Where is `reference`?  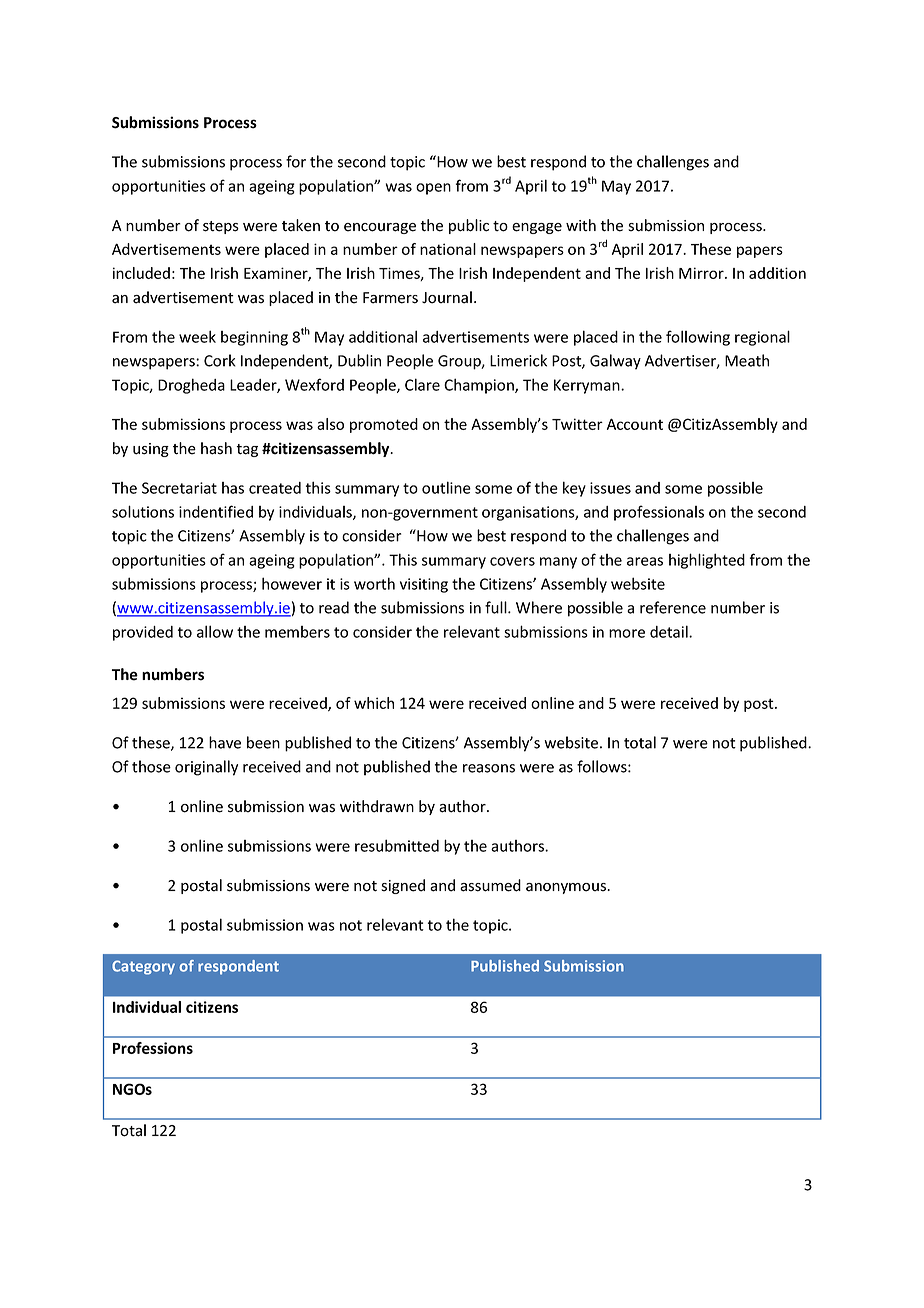 reference is located at coordinates (673, 607).
